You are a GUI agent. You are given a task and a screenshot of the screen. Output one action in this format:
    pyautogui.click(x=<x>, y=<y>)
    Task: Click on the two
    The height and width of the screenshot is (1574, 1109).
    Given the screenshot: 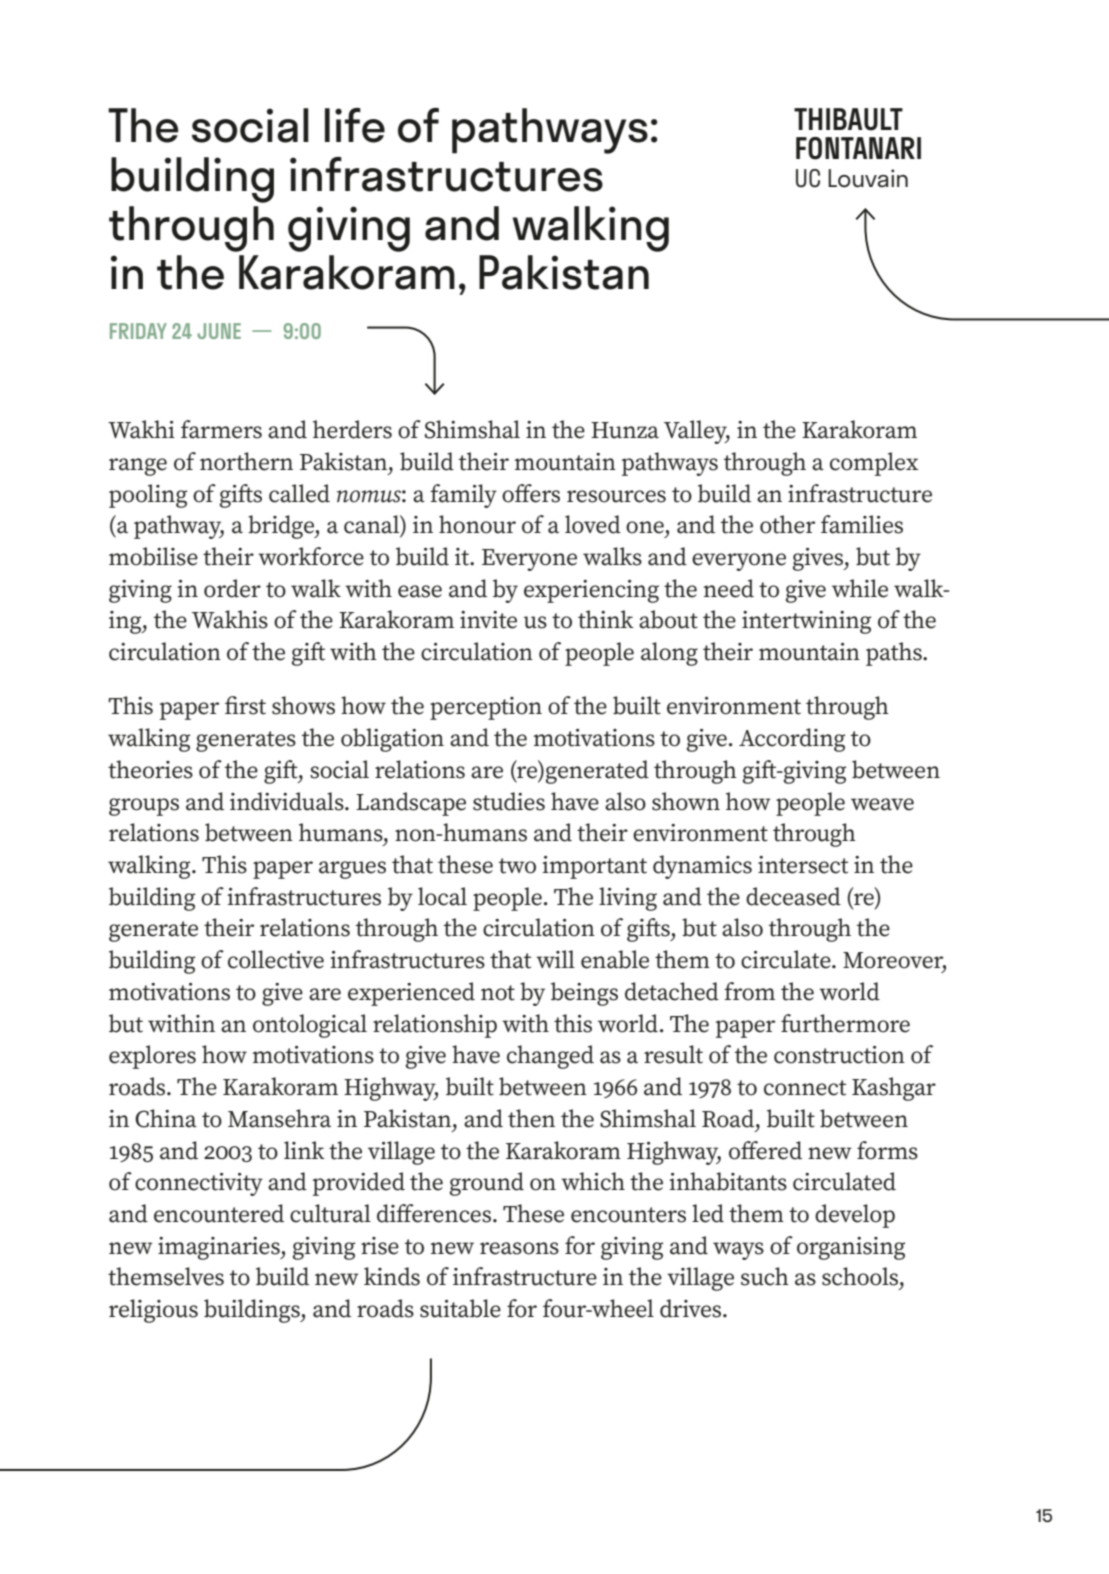 What is the action you would take?
    pyautogui.click(x=517, y=866)
